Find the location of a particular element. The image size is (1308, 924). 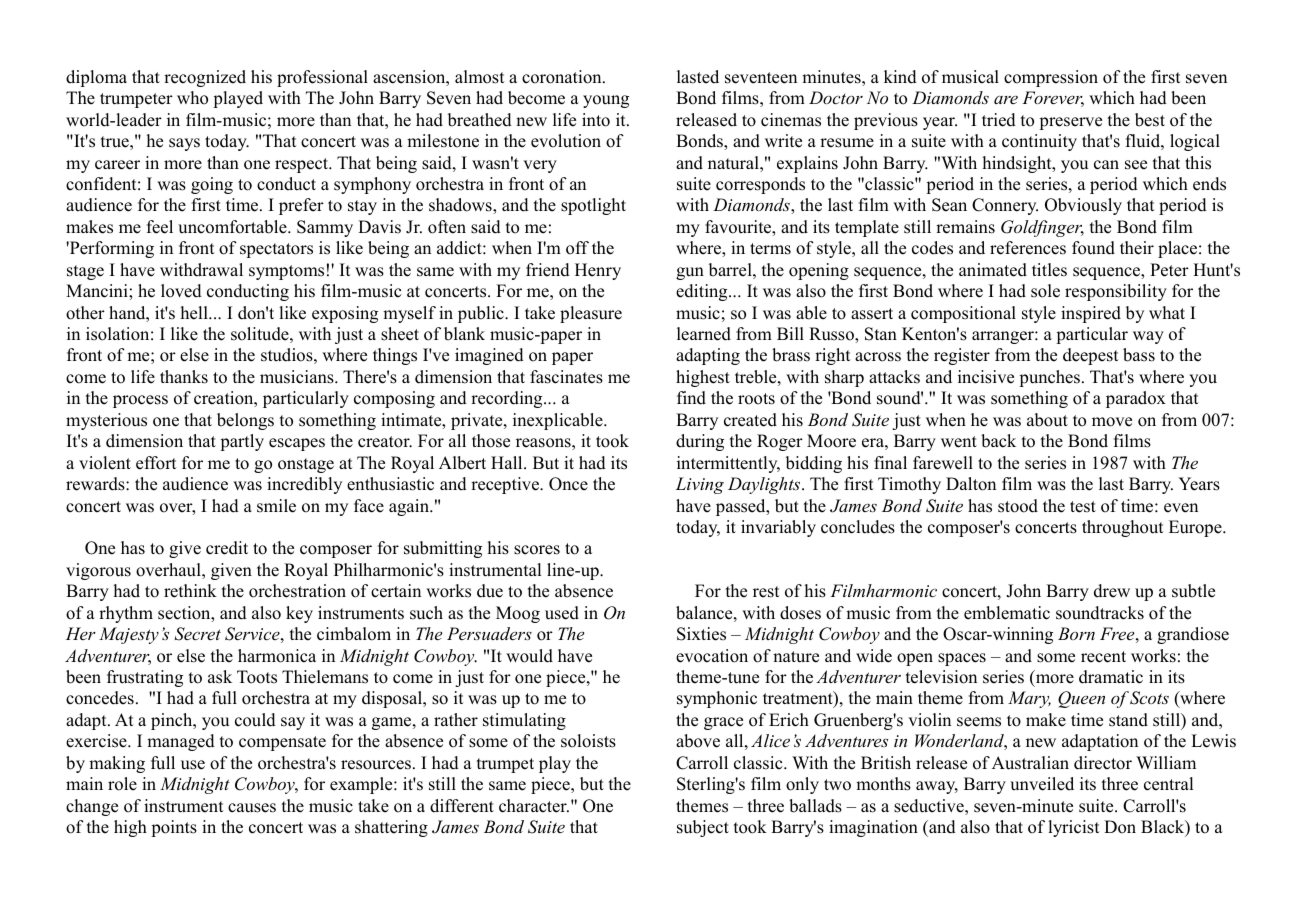

hell is located at coordinates (195, 313).
